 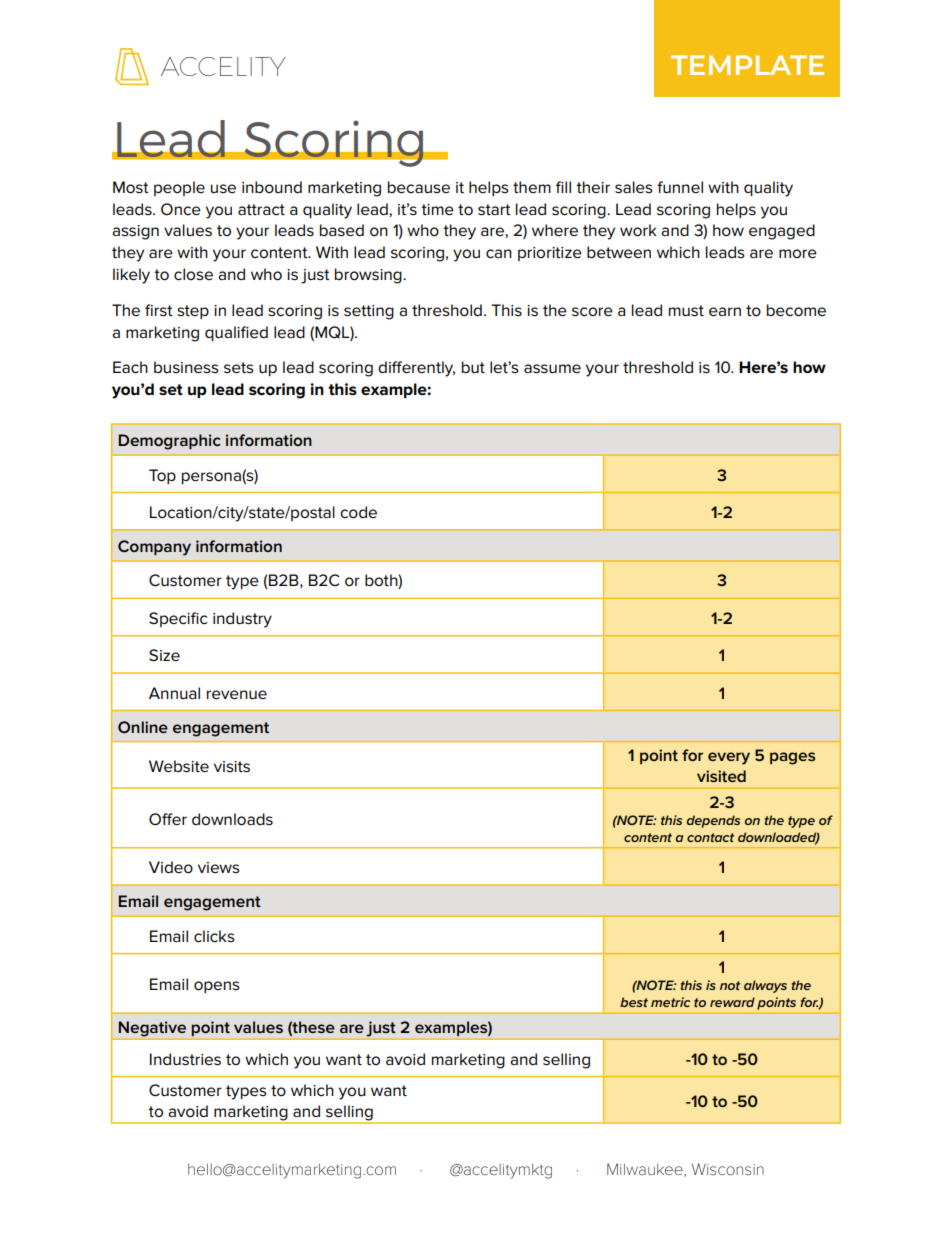 I want to click on visits, so click(x=232, y=767).
